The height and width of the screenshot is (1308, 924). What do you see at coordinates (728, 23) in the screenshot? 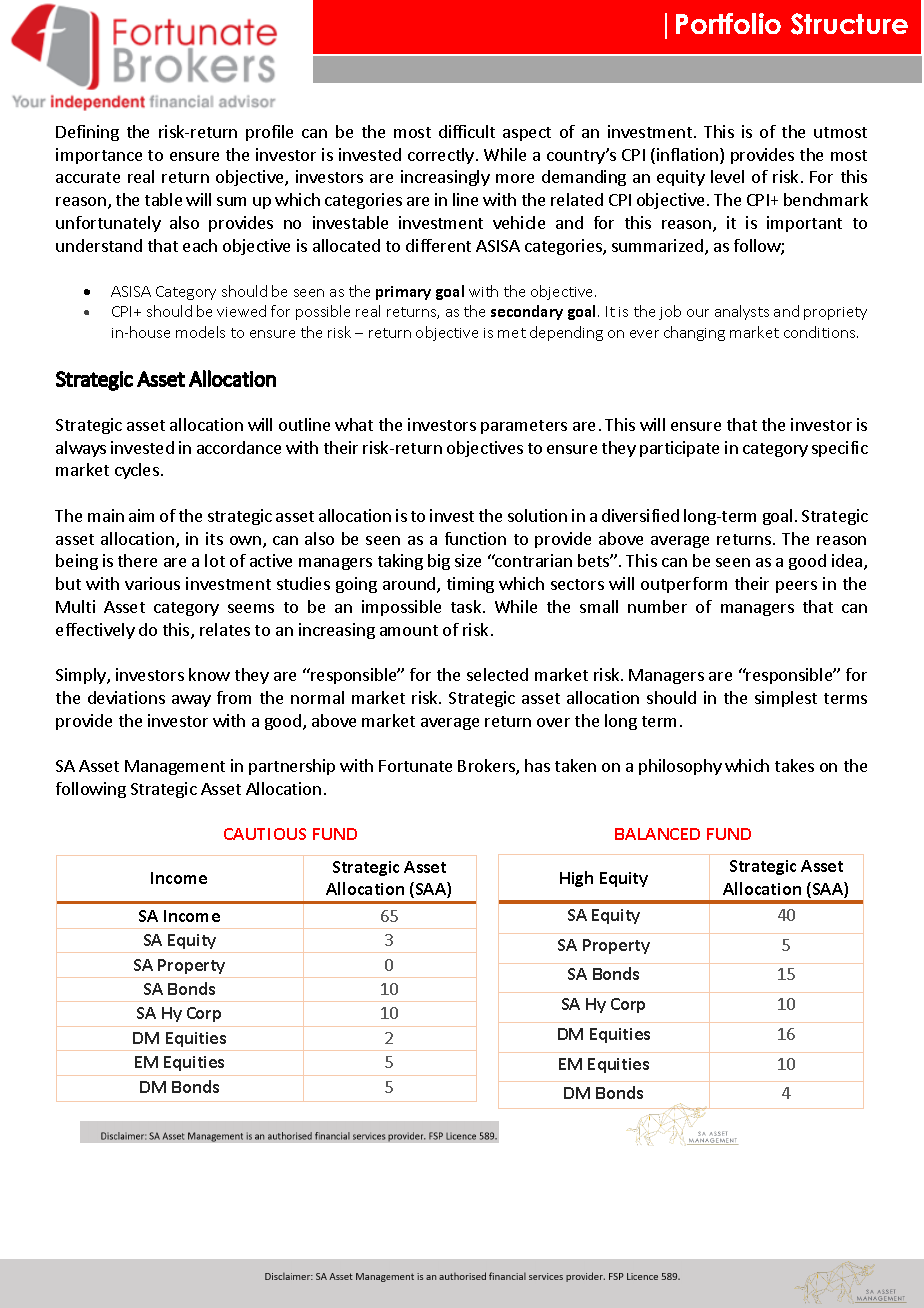
I see `Portfolio` at bounding box center [728, 23].
